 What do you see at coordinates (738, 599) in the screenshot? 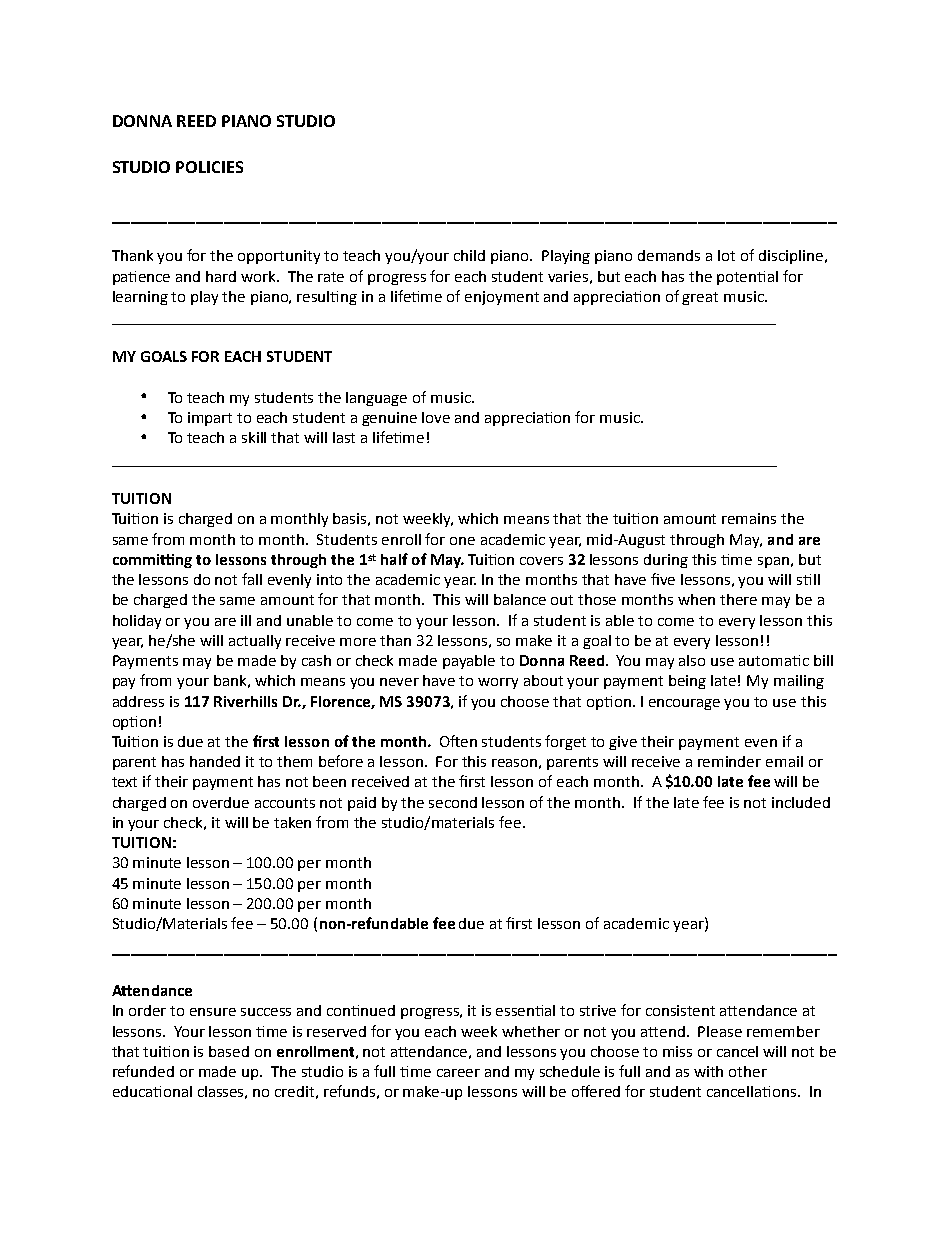
I see `there` at bounding box center [738, 599].
